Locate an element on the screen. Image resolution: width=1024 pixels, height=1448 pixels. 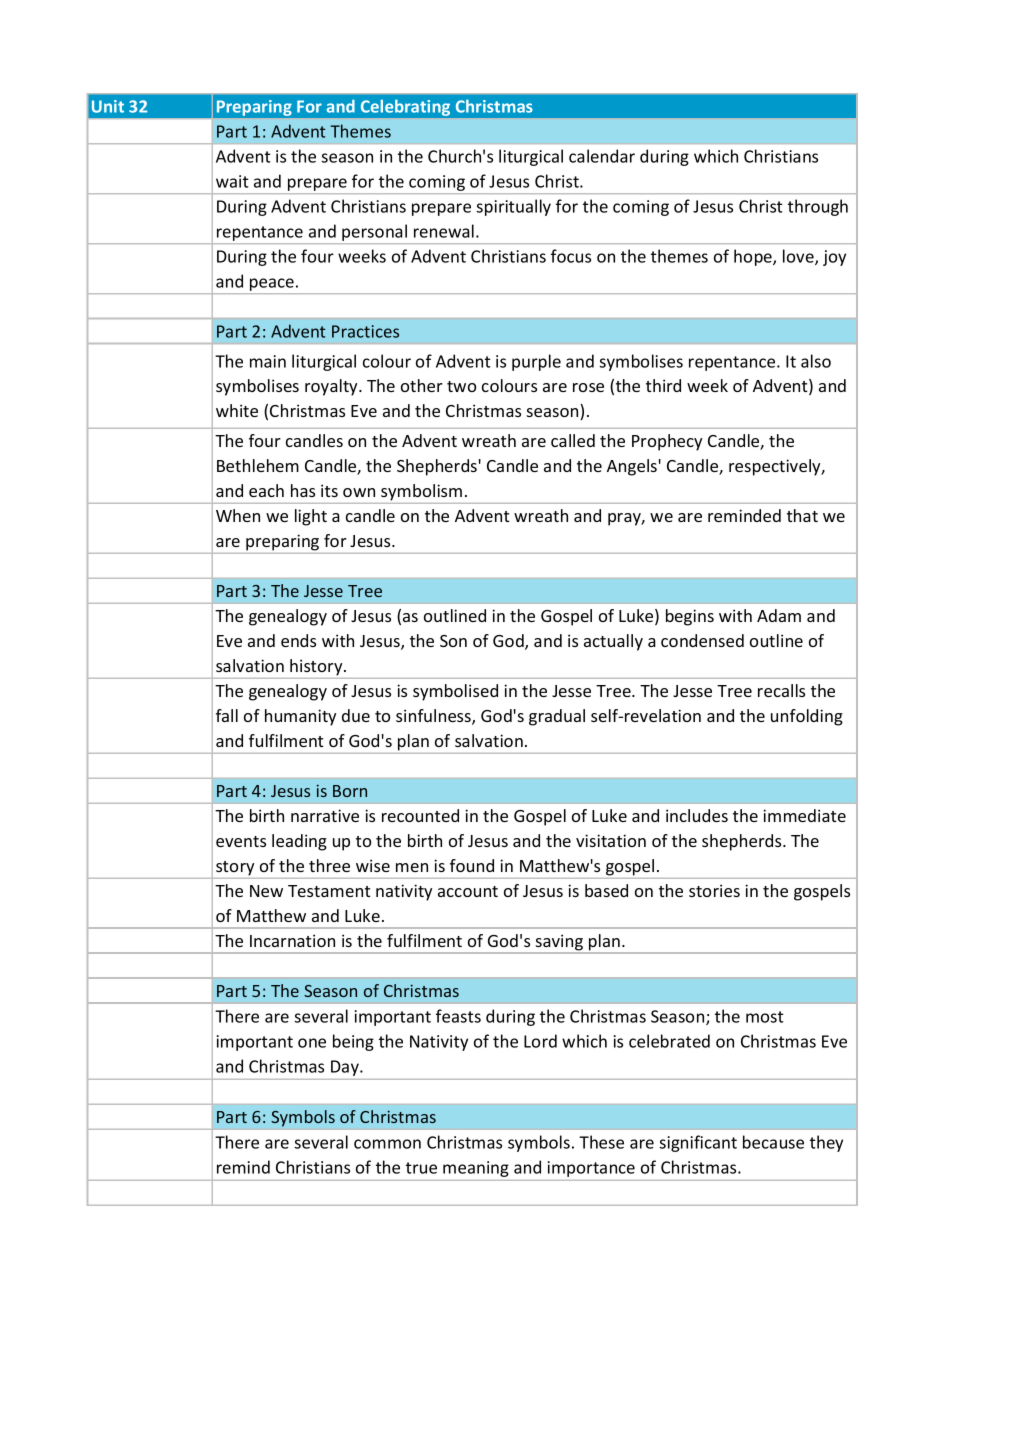
events is located at coordinates (241, 841).
